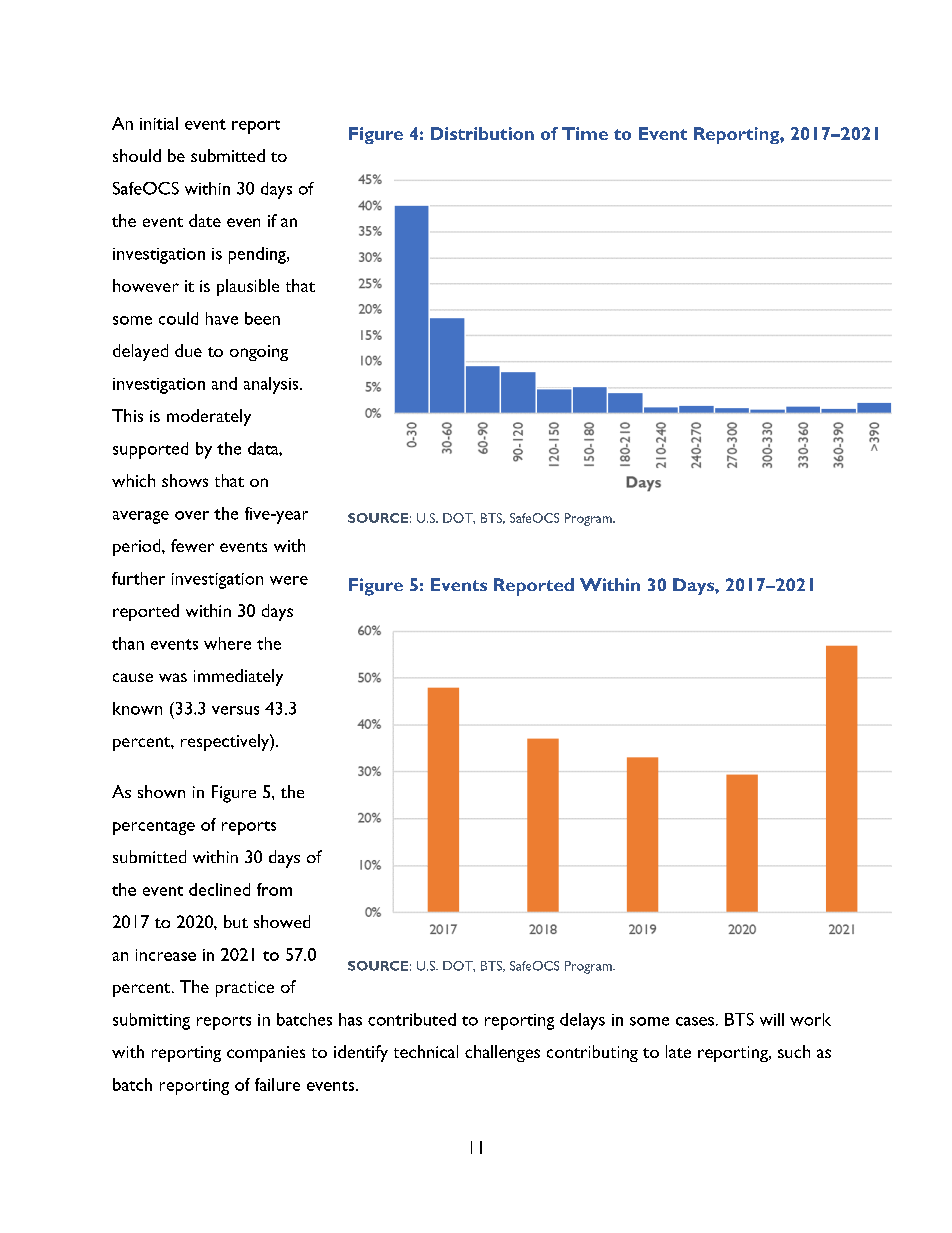  I want to click on Time, so click(585, 133).
